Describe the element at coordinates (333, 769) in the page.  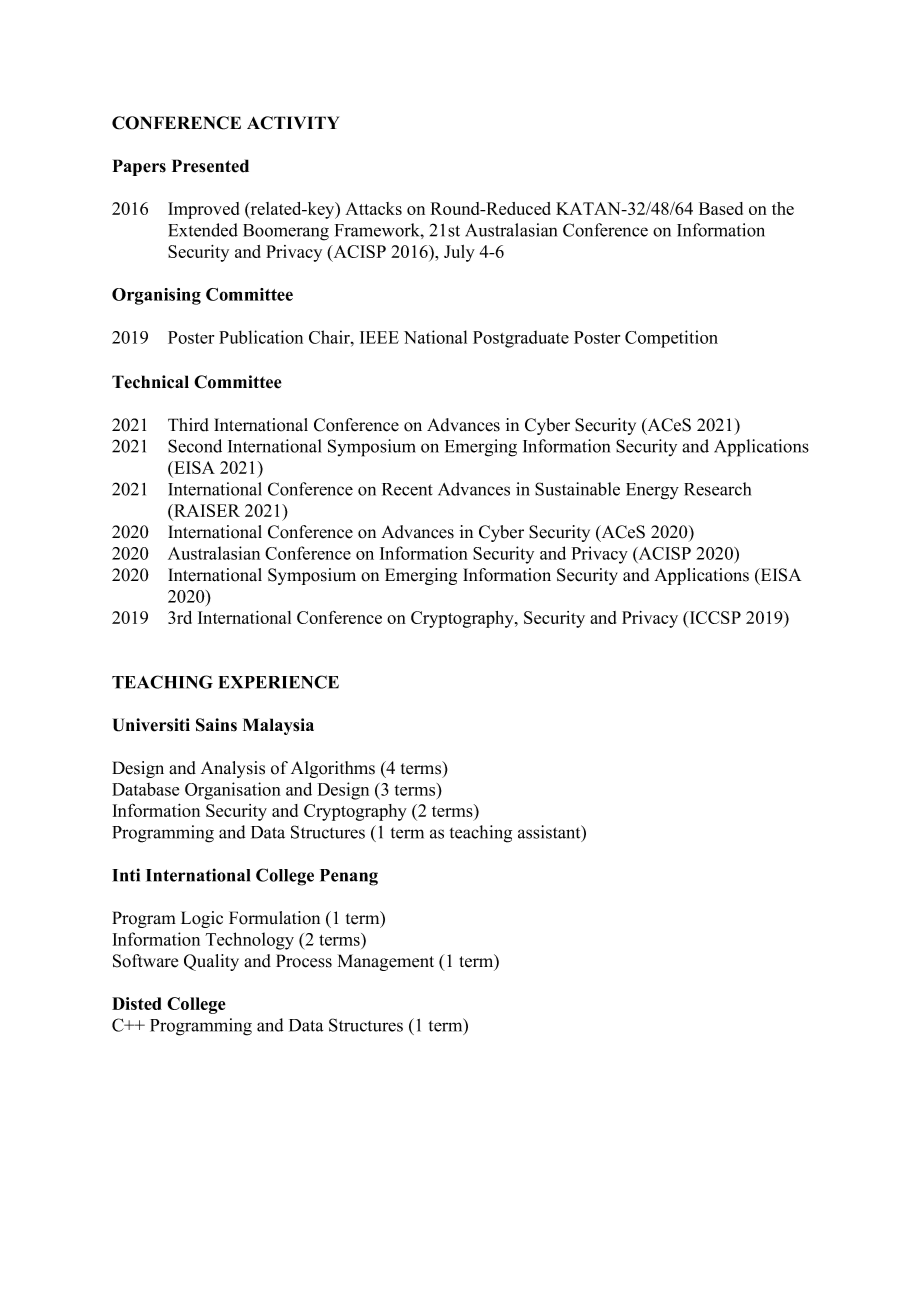
I see `Algorithms` at that location.
